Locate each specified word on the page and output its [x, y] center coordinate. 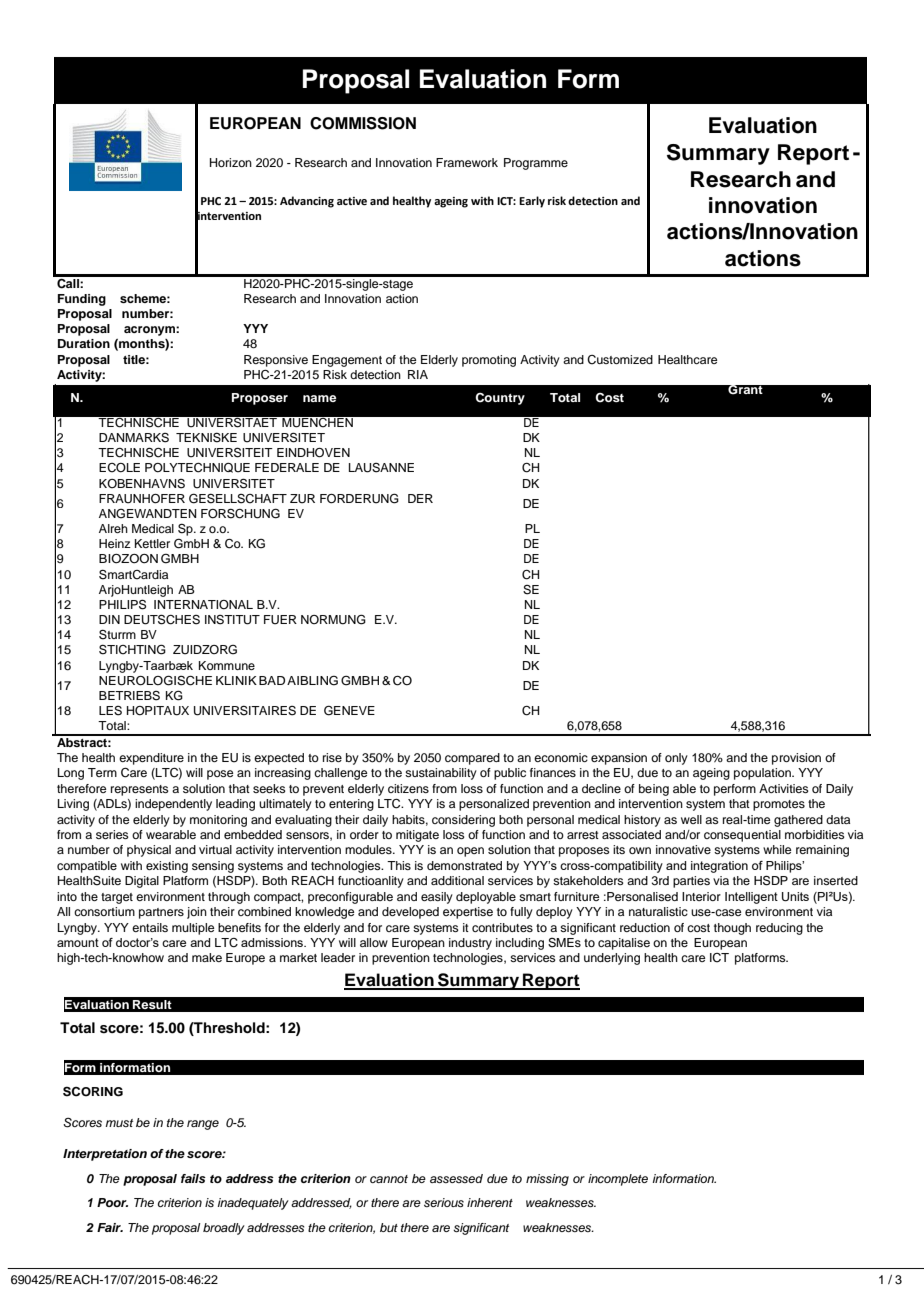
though [732, 929]
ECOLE [119, 468]
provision [796, 759]
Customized [620, 360]
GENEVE [349, 710]
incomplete [618, 1180]
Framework [467, 162]
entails [150, 927]
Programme [536, 164]
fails [193, 1178]
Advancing [307, 202]
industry [470, 944]
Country [500, 399]
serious [444, 1202]
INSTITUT [232, 620]
